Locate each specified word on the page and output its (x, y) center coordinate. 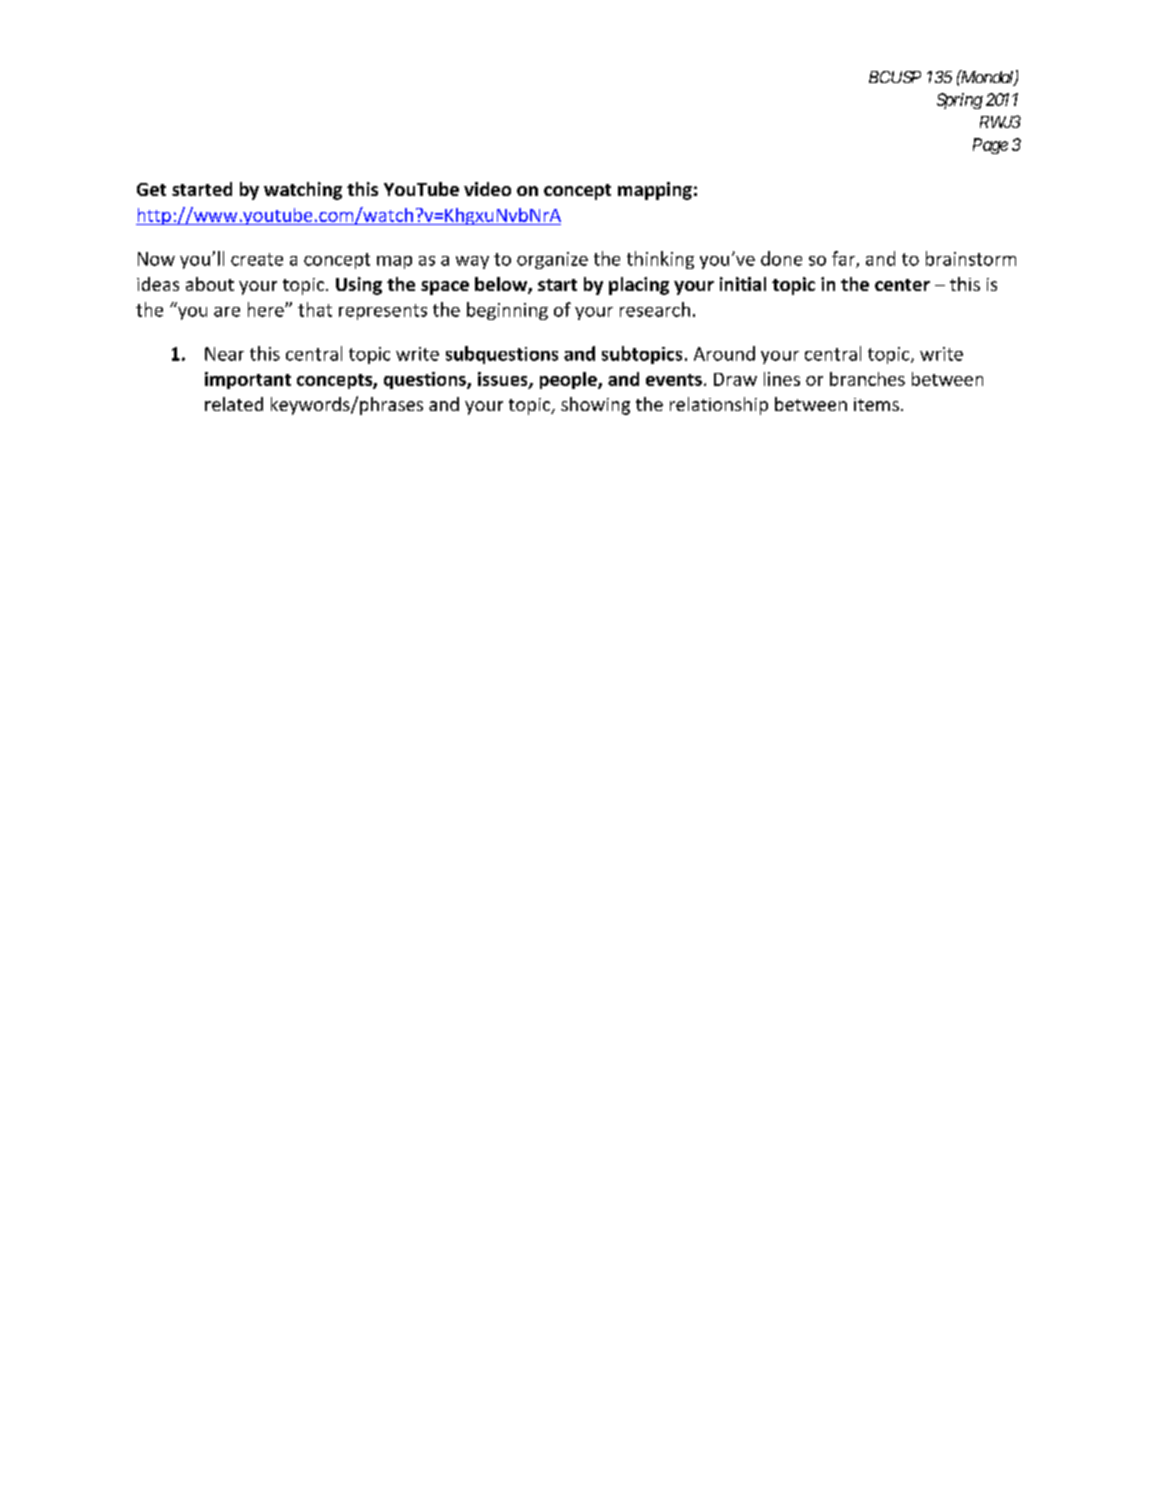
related (234, 404)
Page (990, 146)
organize (552, 260)
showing (595, 406)
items (876, 404)
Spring (960, 101)
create (257, 259)
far (844, 259)
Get (151, 189)
